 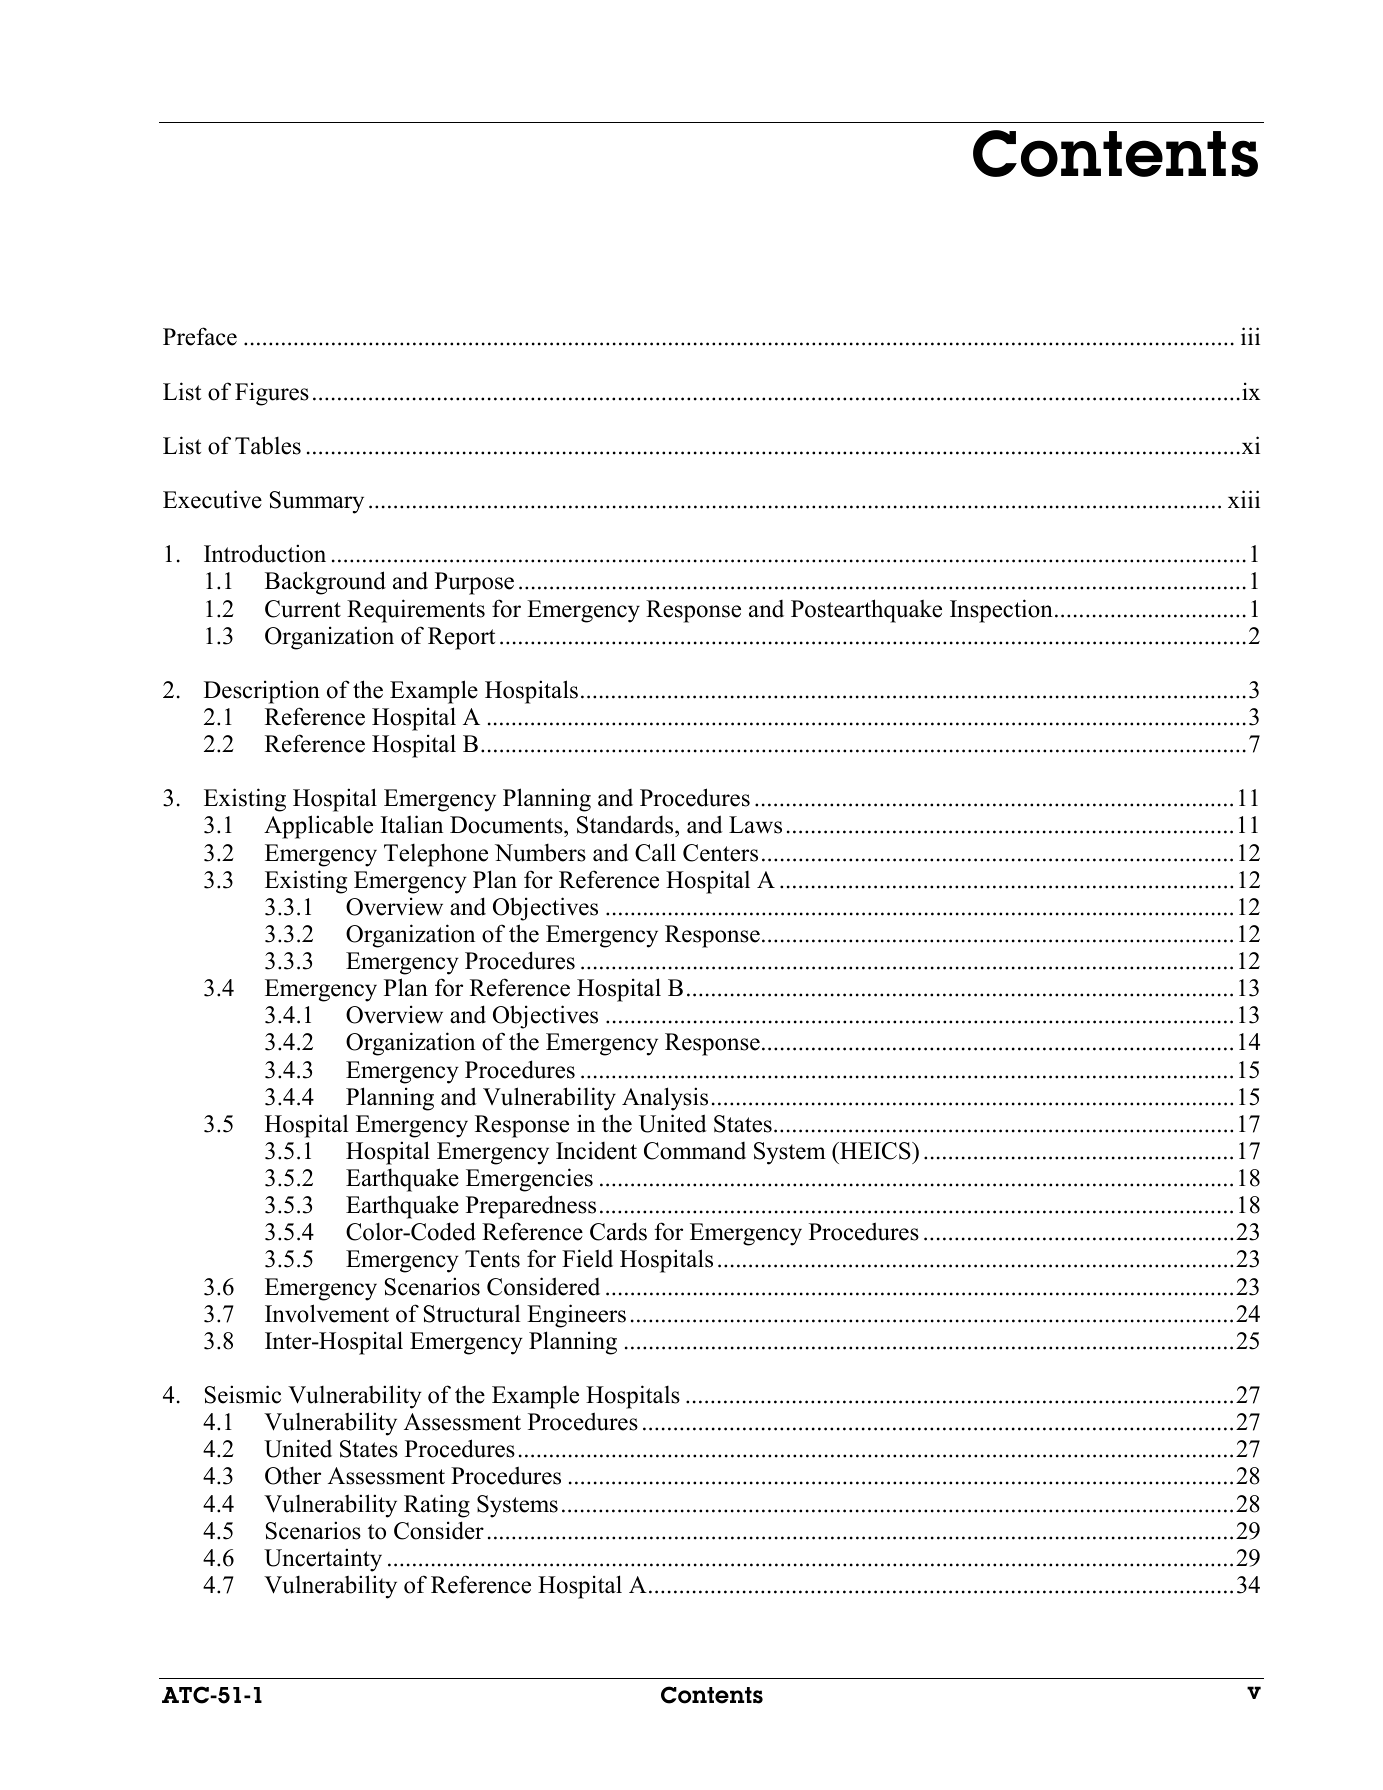 What do you see at coordinates (436, 855) in the screenshot?
I see `Telephone` at bounding box center [436, 855].
